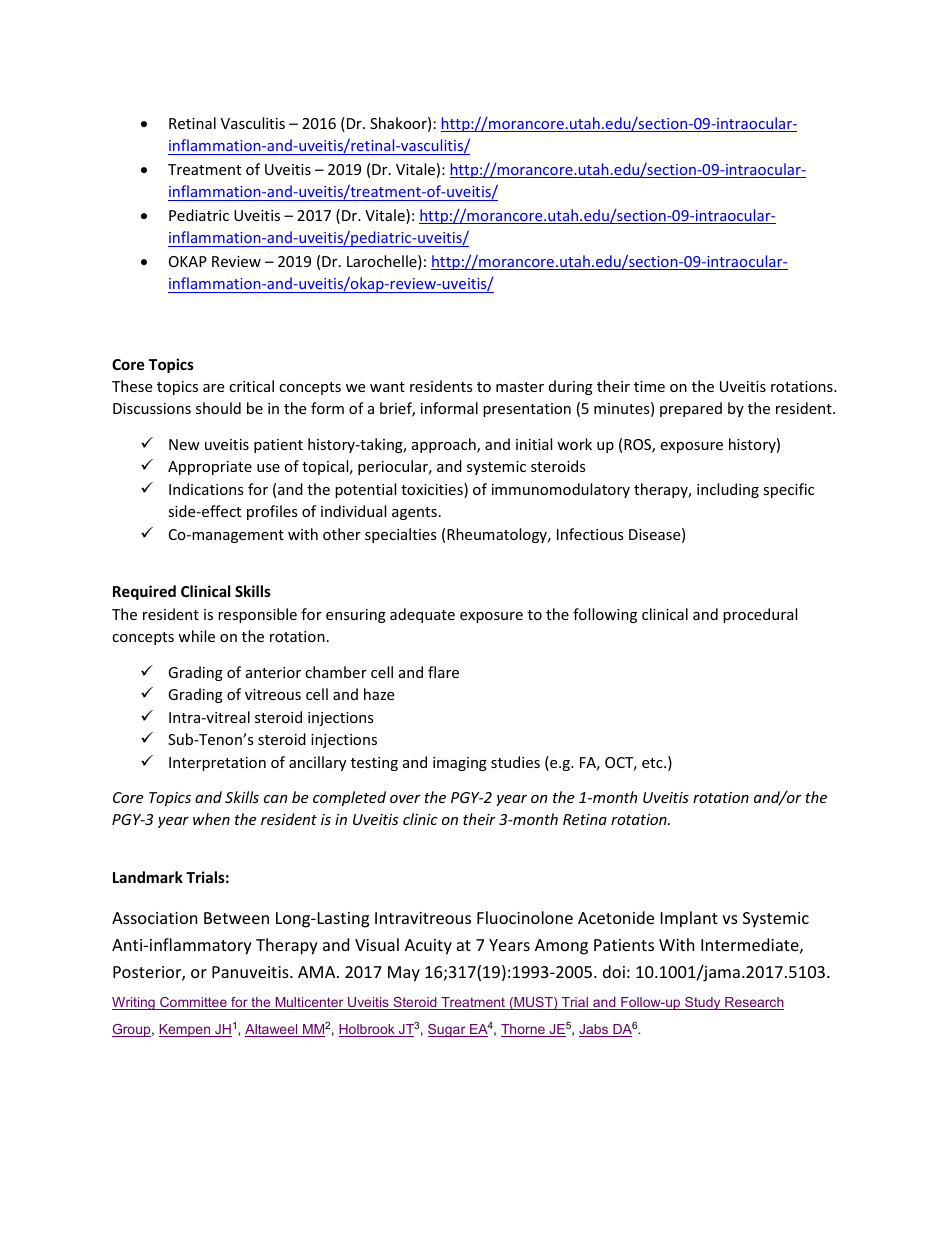  I want to click on prepared, so click(691, 409).
